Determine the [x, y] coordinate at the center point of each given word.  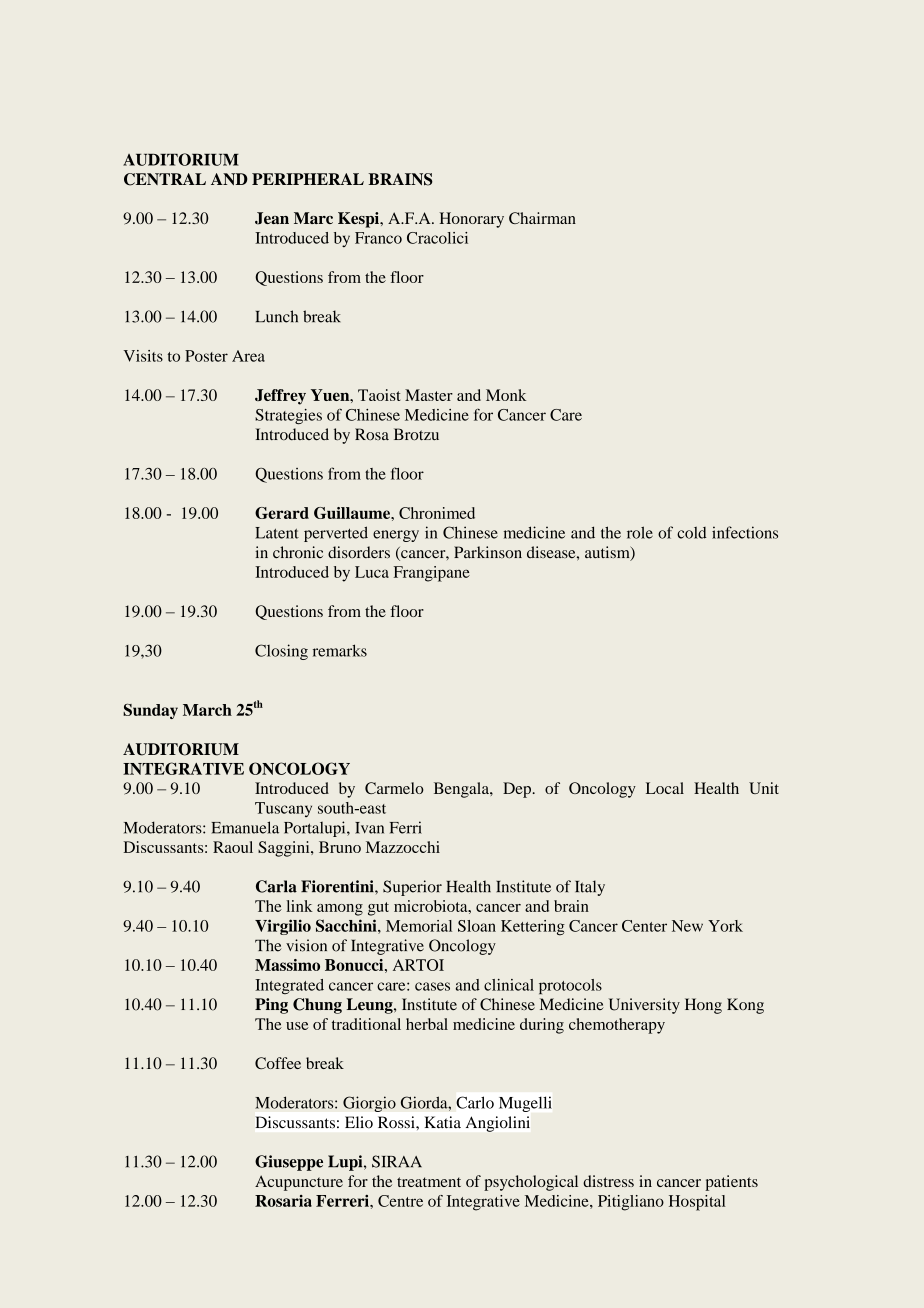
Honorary [471, 220]
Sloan [477, 926]
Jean [272, 218]
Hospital [697, 1203]
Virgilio [283, 927]
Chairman [542, 218]
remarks [340, 650]
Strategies [288, 417]
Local [665, 788]
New [687, 926]
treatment [429, 1182]
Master [429, 395]
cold [692, 533]
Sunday [150, 711]
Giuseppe [289, 1163]
